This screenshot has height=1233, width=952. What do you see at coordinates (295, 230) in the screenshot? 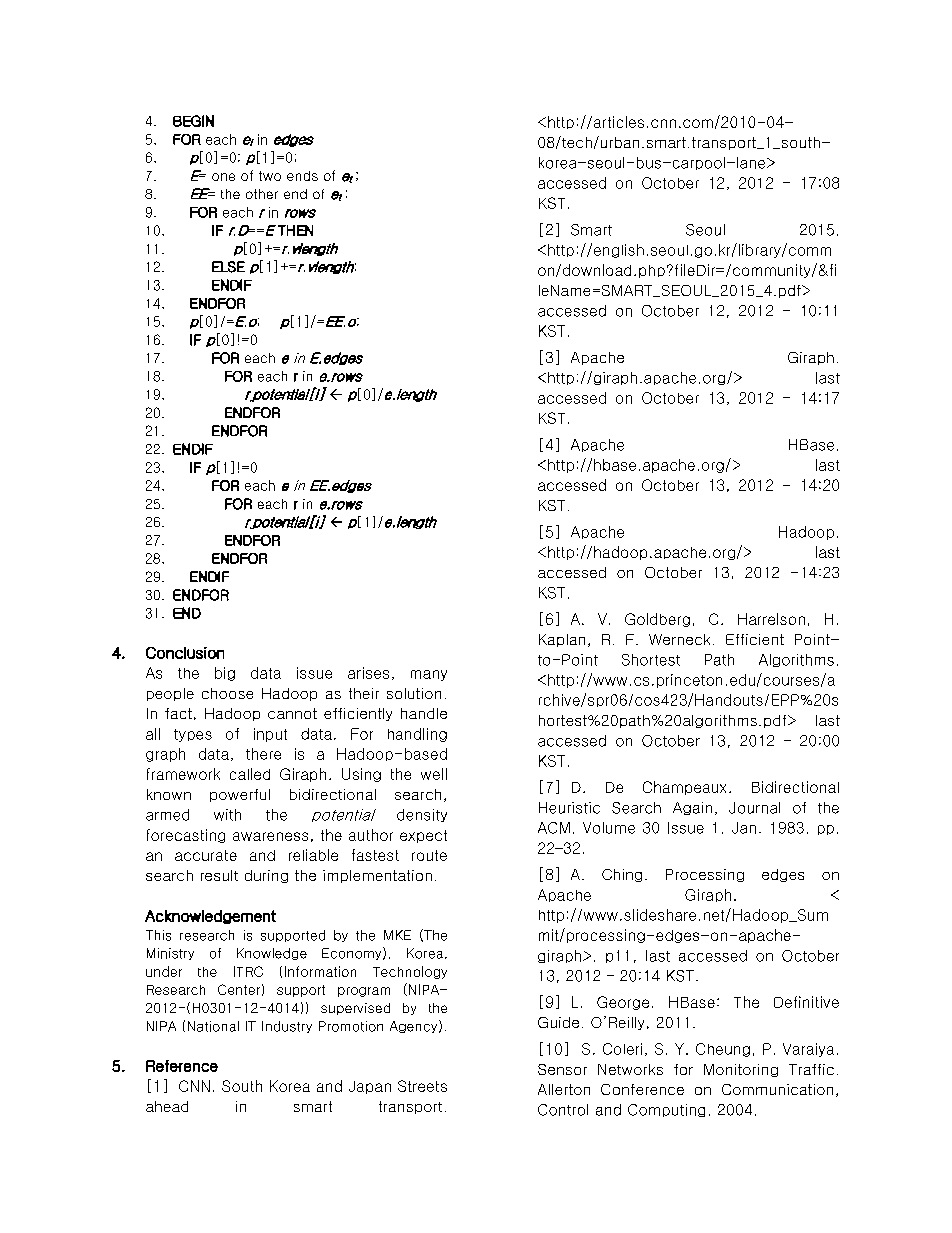
I see `THEN` at bounding box center [295, 230].
